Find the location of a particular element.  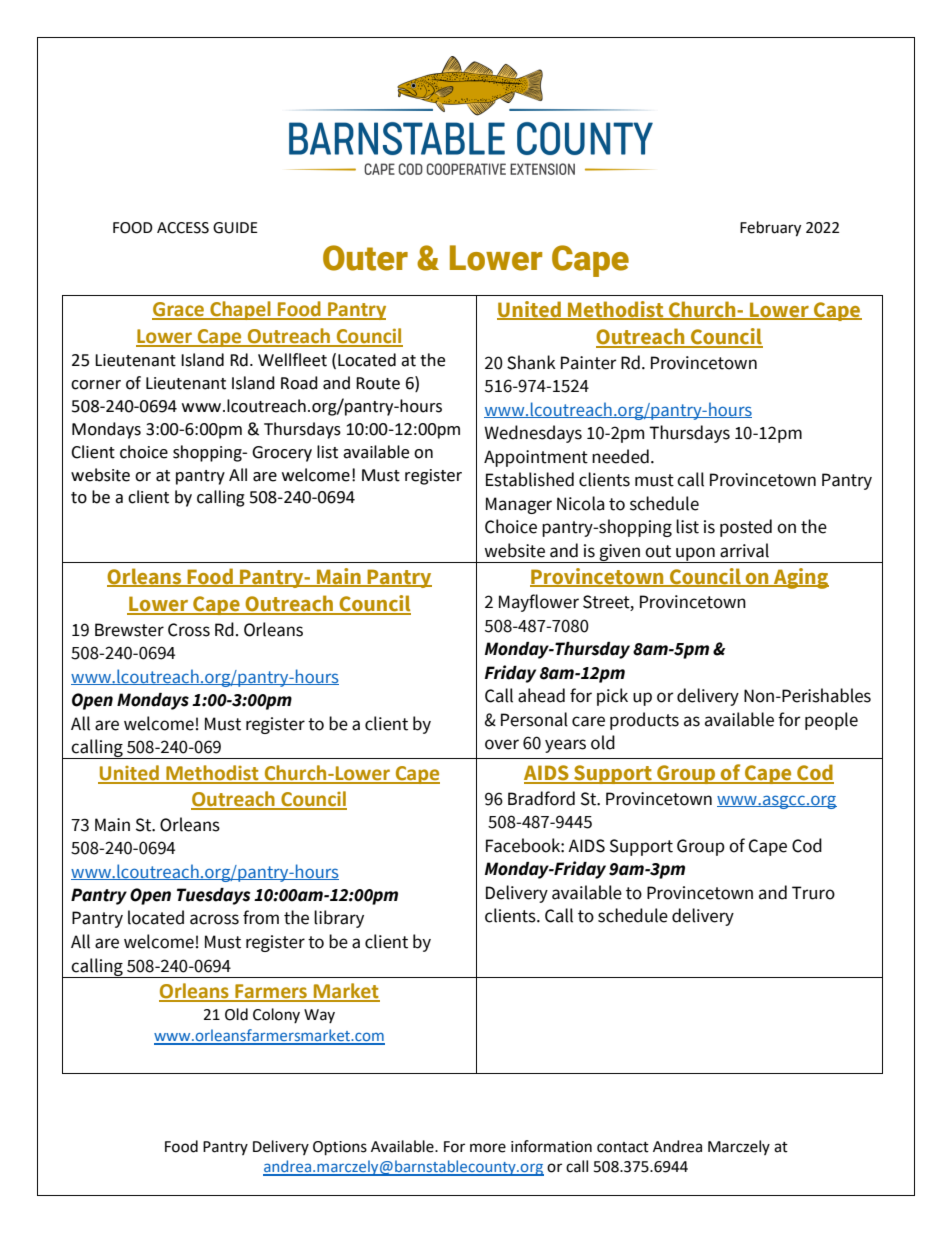

Outer is located at coordinates (365, 258).
